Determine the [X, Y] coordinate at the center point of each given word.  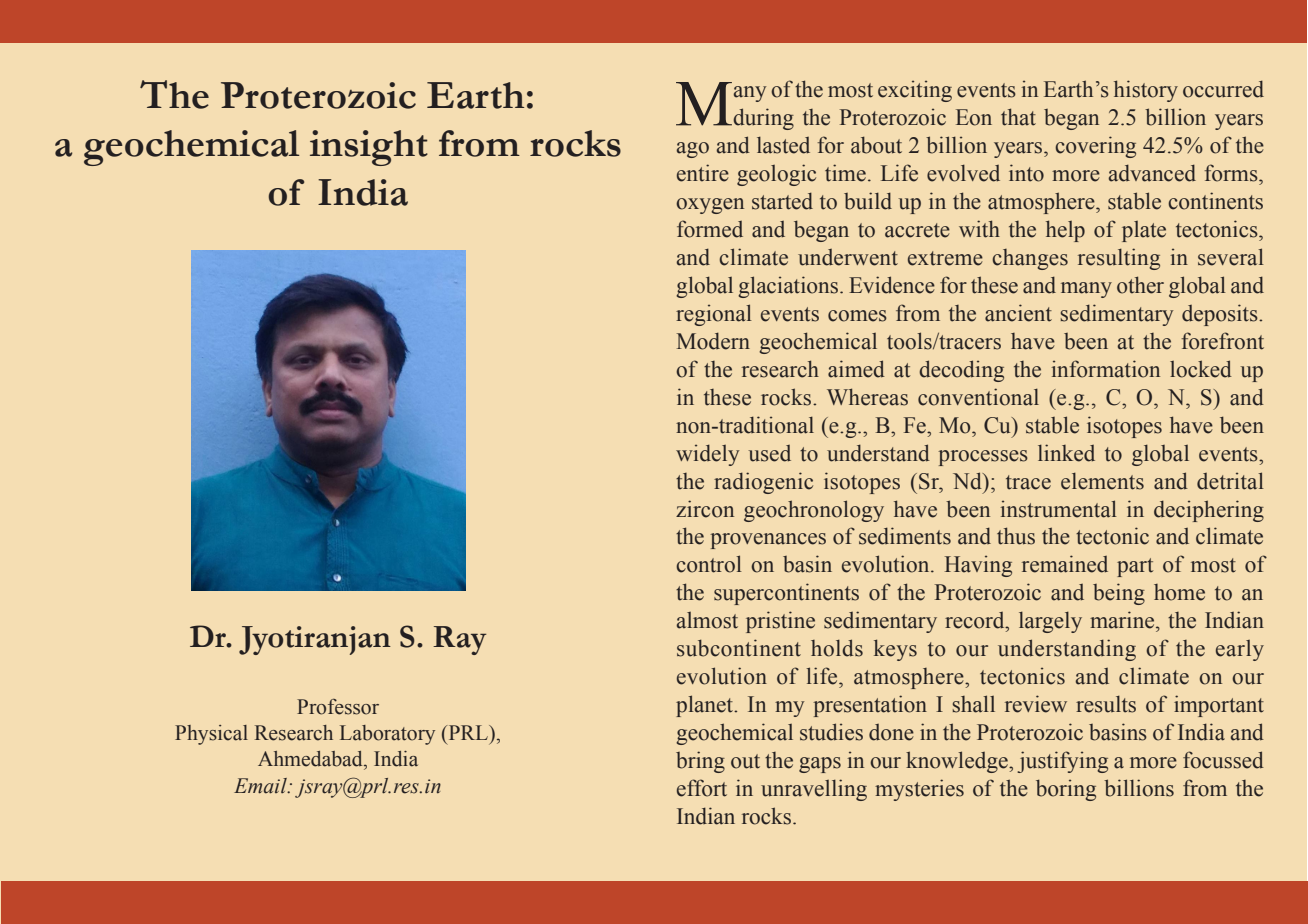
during [763, 119]
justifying [1062, 762]
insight [369, 148]
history [1146, 91]
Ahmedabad [311, 759]
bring [700, 762]
